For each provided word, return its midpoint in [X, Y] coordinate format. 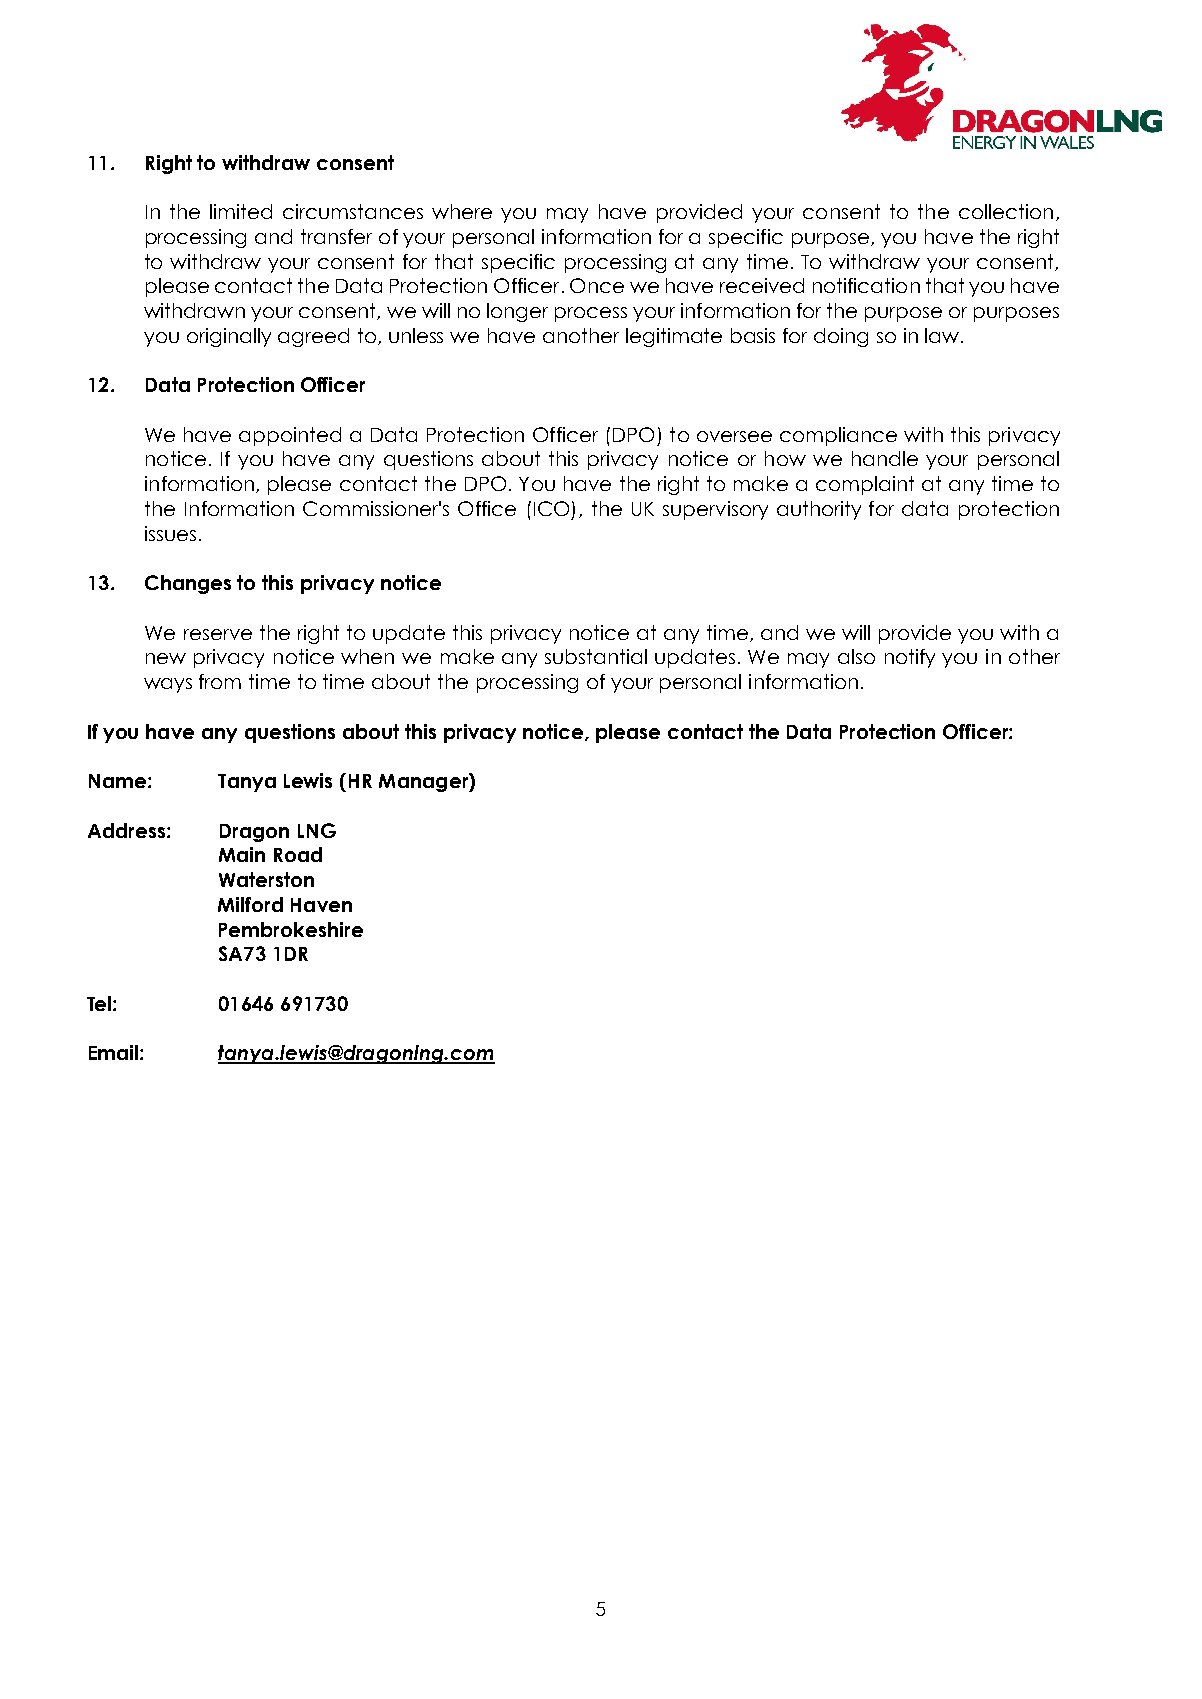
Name [119, 781]
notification [866, 285]
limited [241, 211]
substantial [596, 656]
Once [597, 285]
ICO [551, 508]
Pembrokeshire [291, 929]
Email [115, 1052]
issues [170, 533]
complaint [865, 485]
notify [910, 658]
